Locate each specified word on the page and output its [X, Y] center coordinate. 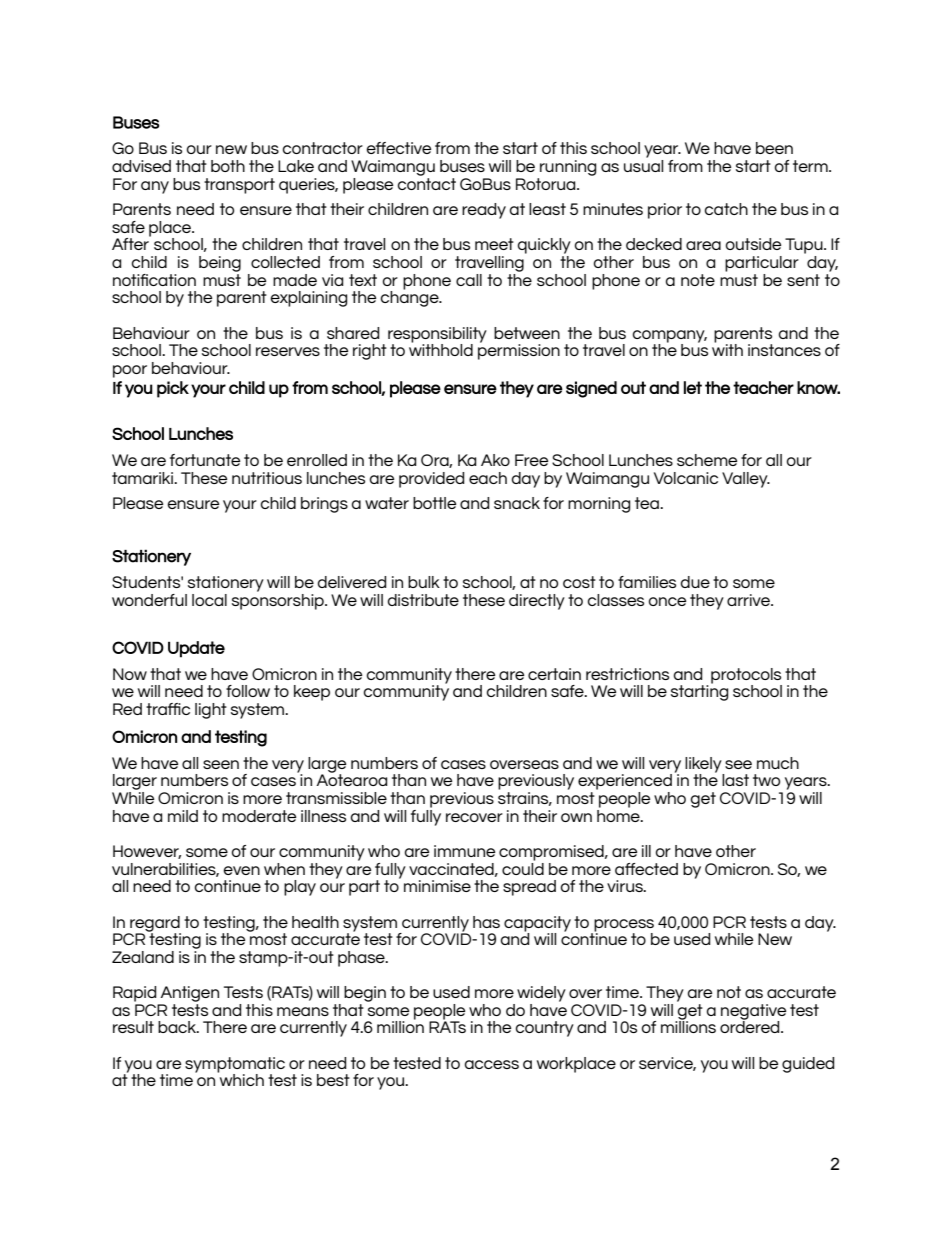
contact [426, 182]
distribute [423, 600]
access [491, 1064]
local [209, 600]
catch [726, 209]
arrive [749, 600]
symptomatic [235, 1066]
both [228, 166]
